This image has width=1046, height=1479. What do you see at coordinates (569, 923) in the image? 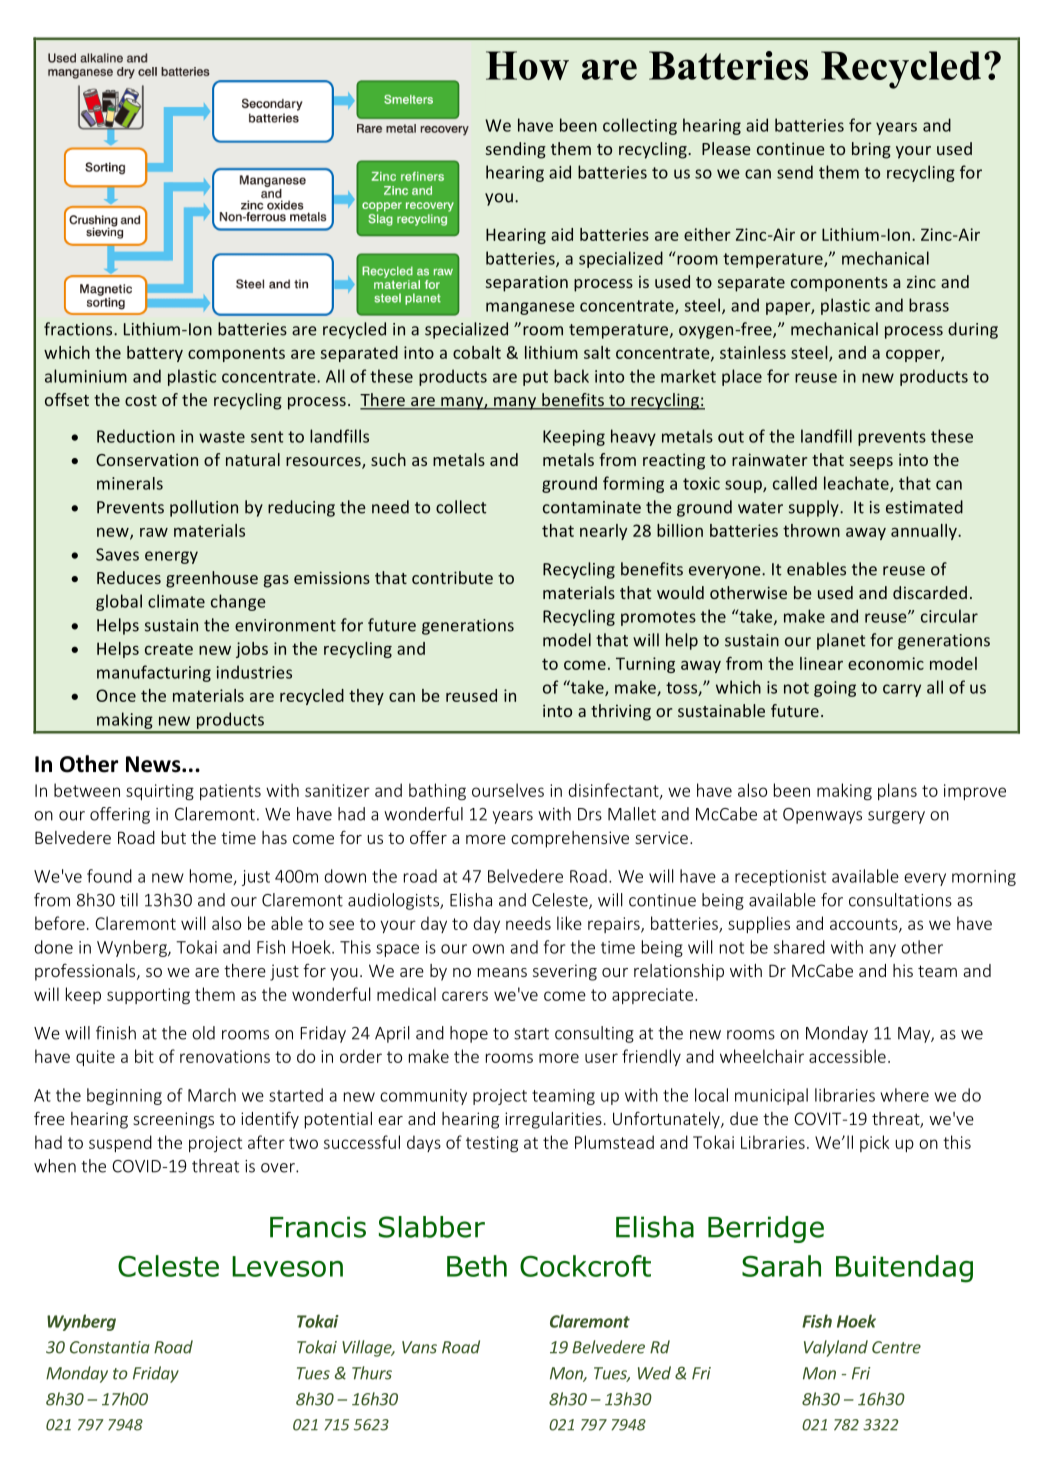
I see `like` at bounding box center [569, 923].
